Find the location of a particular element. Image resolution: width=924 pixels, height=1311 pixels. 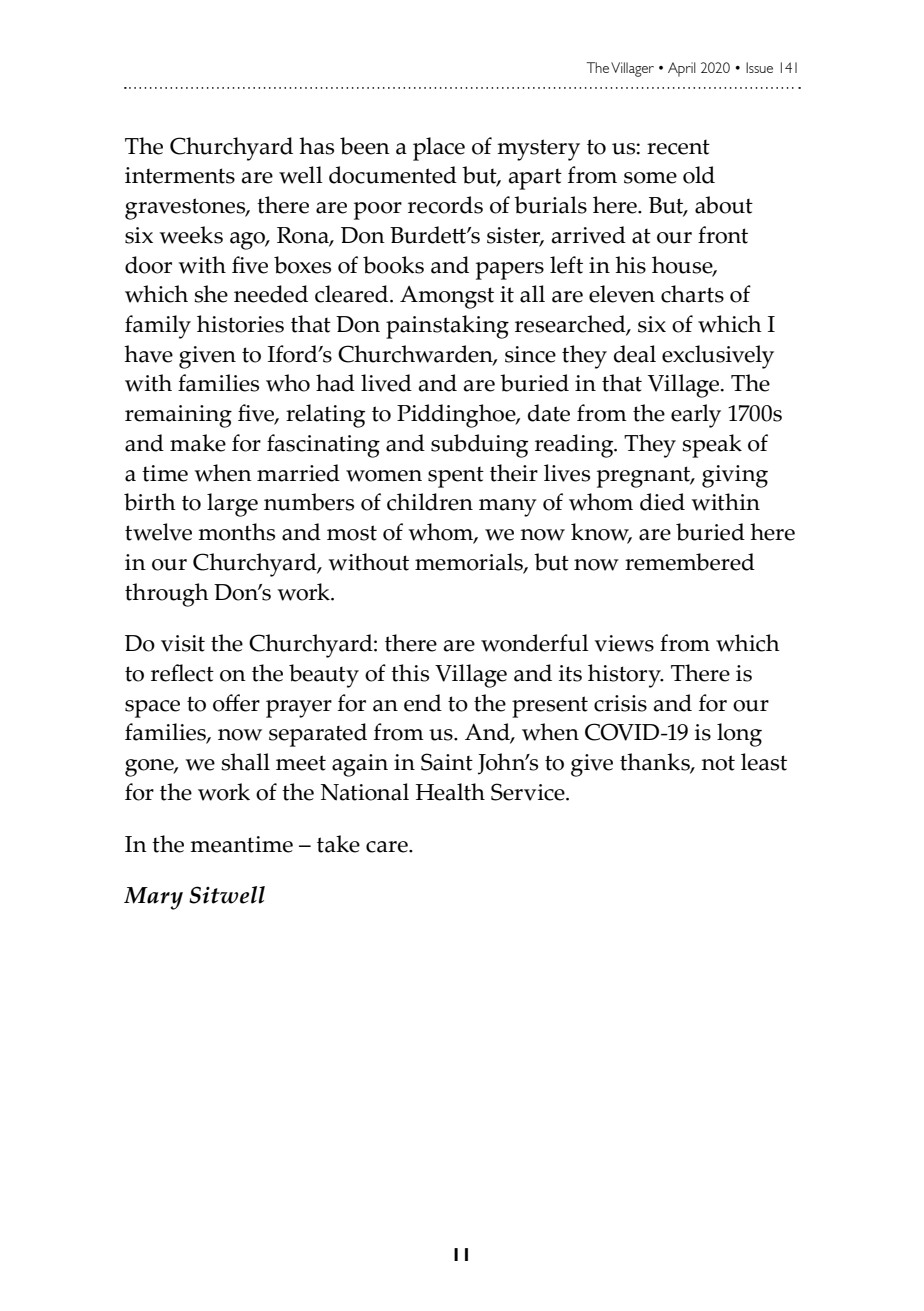

has is located at coordinates (316, 146).
